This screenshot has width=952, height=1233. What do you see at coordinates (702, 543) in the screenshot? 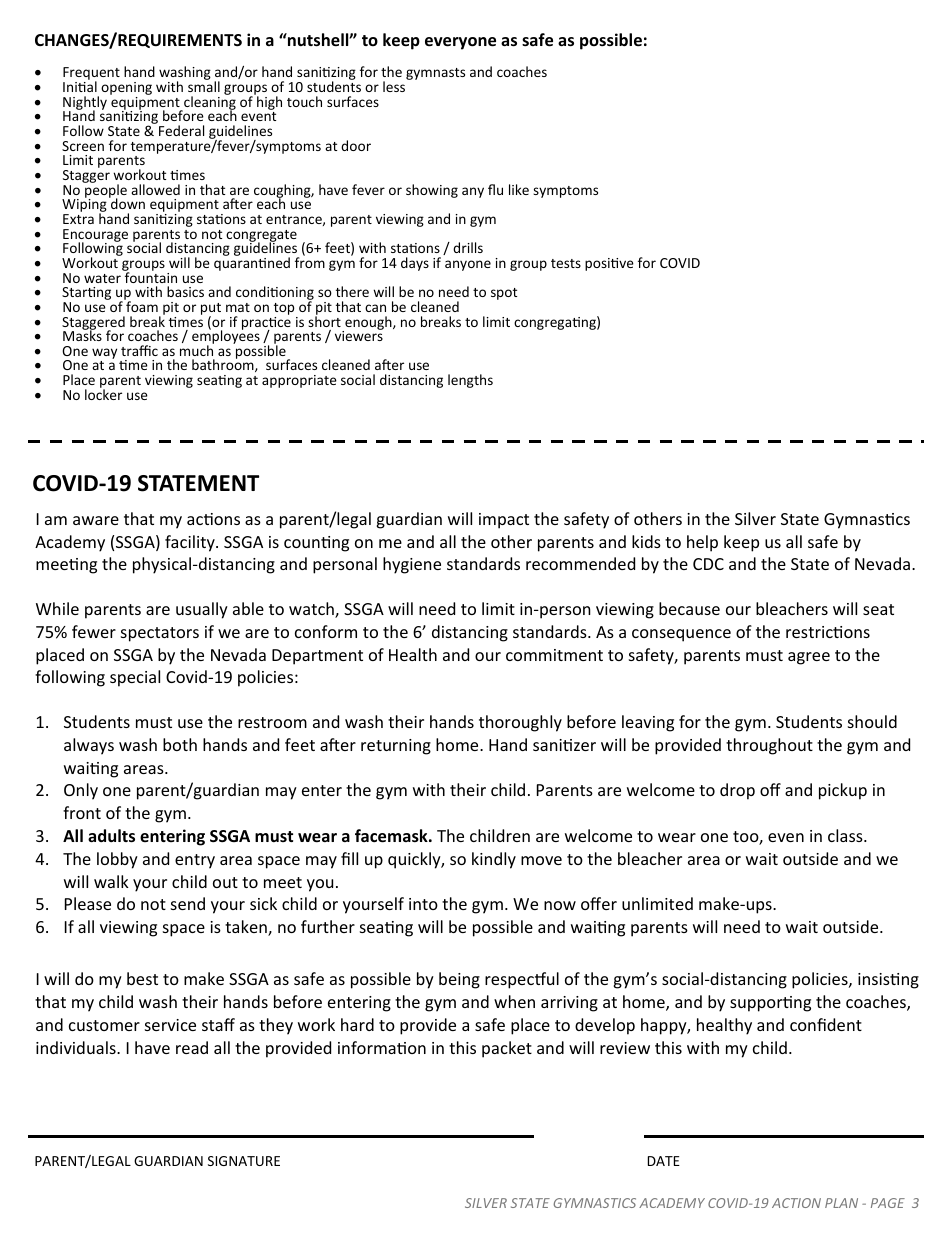
I see `help` at bounding box center [702, 543].
